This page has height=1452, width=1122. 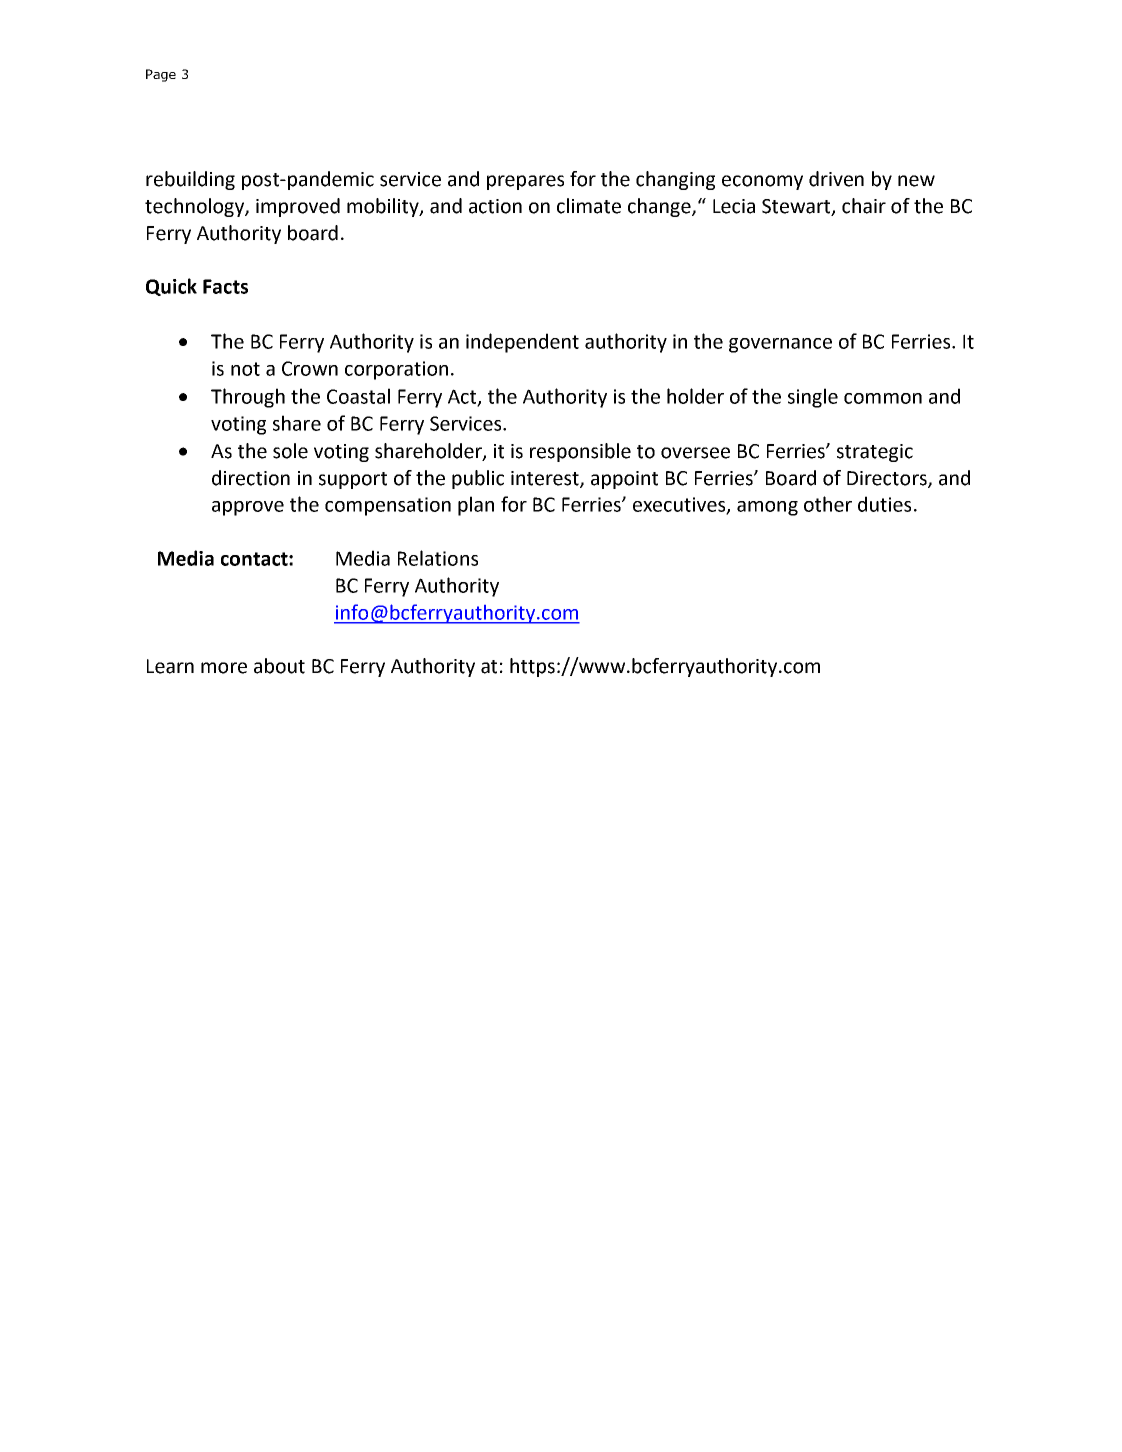 What do you see at coordinates (161, 75) in the page?
I see `Page` at bounding box center [161, 75].
